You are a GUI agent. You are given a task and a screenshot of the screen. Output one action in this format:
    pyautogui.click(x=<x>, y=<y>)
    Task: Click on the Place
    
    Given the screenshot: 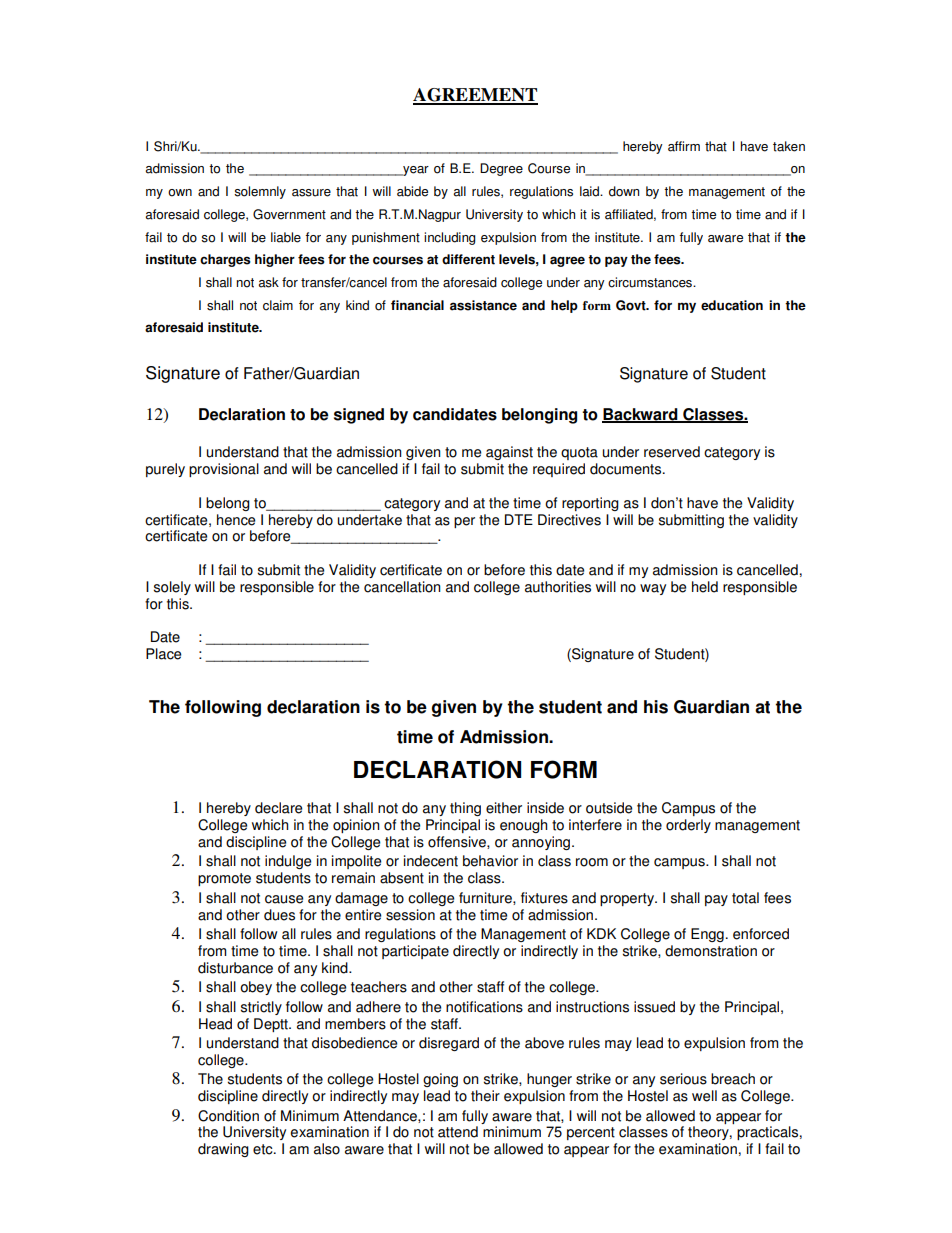 What is the action you would take?
    pyautogui.click(x=163, y=654)
